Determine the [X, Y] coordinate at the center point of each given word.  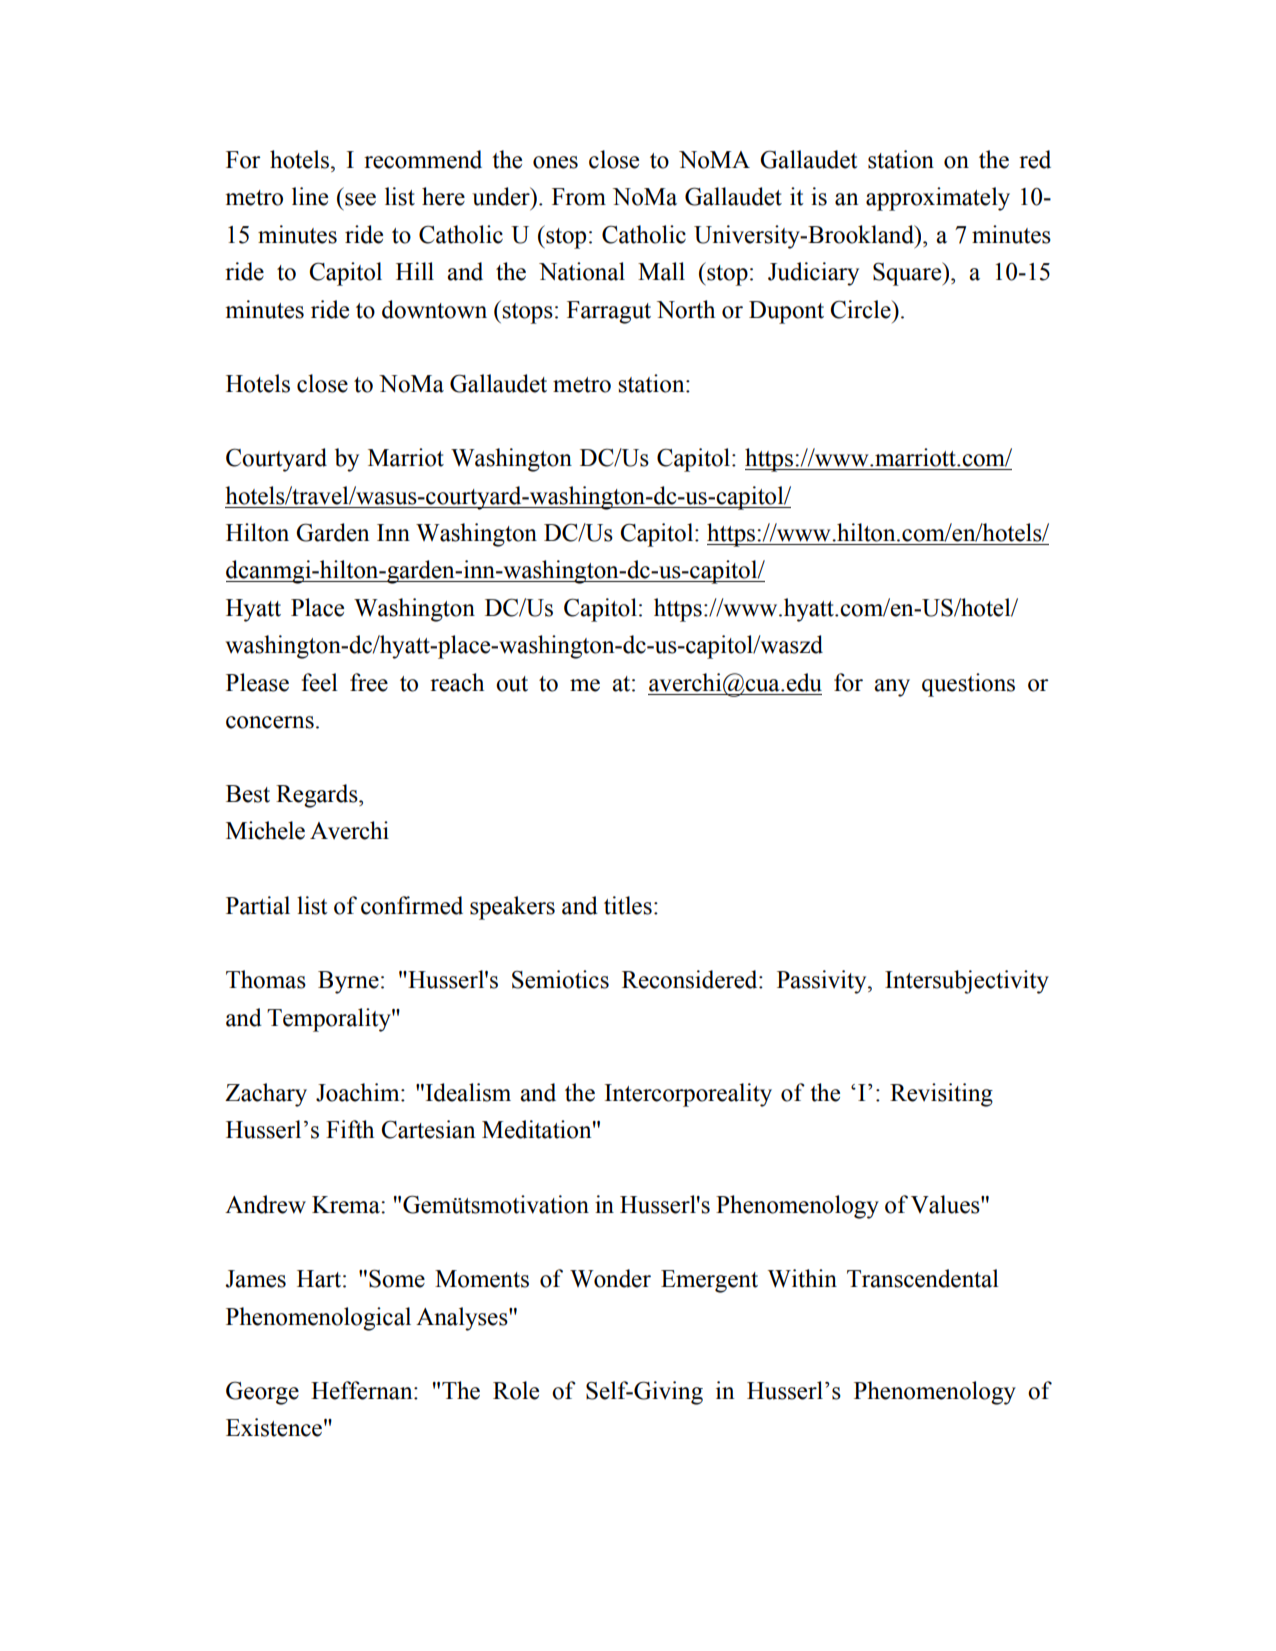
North [686, 309]
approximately [938, 199]
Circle [862, 309]
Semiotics [560, 979]
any [892, 688]
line [310, 196]
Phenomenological [318, 1319]
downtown [434, 309]
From [579, 197]
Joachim [359, 1092]
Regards [318, 796]
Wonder [610, 1278]
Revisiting [941, 1095]
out [512, 684]
